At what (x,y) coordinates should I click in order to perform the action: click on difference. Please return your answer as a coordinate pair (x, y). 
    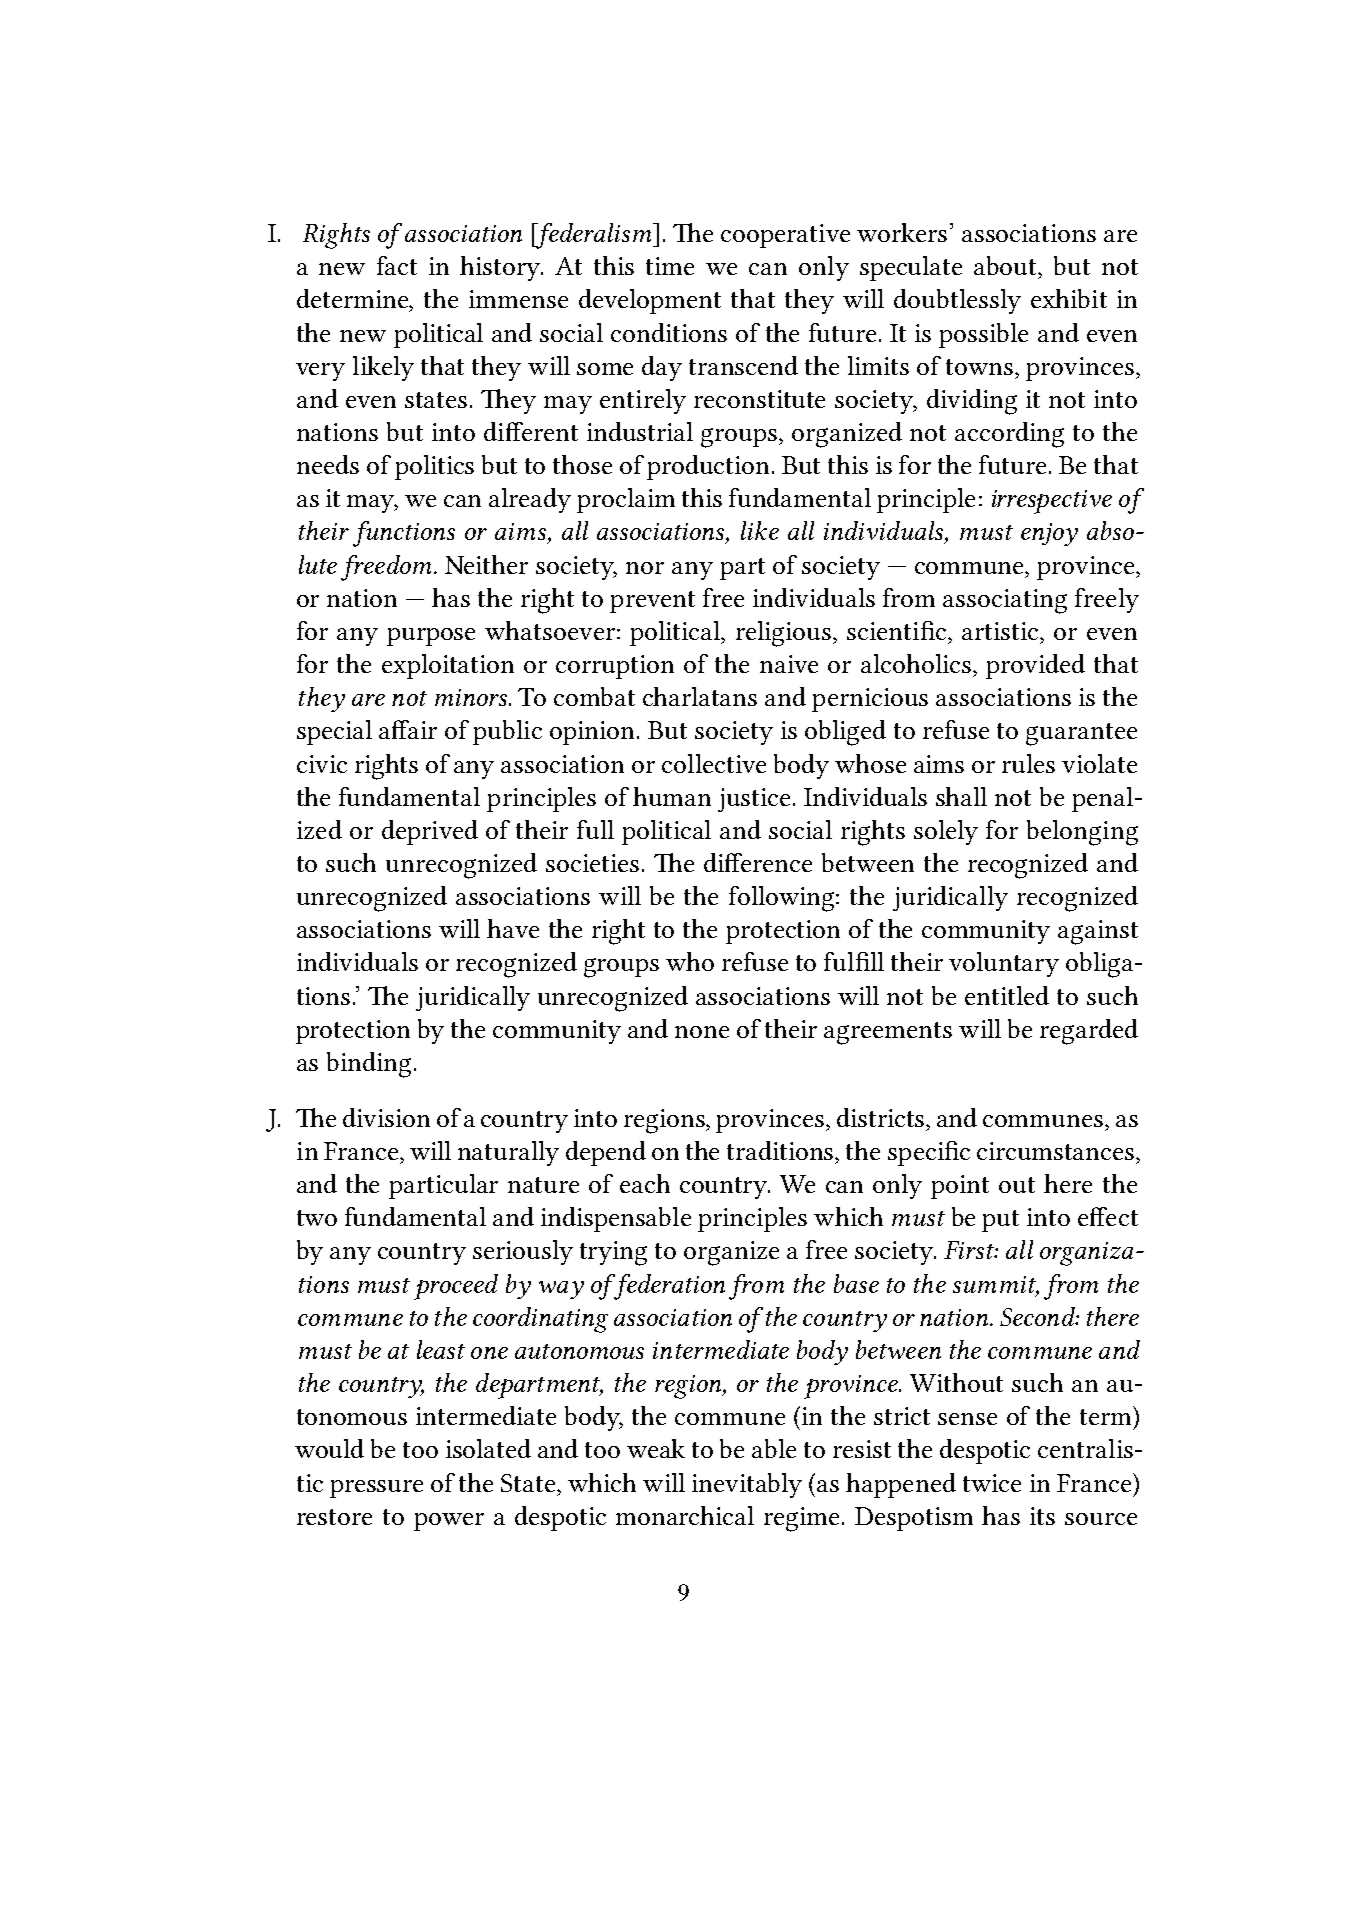
    Looking at the image, I should click on (758, 862).
